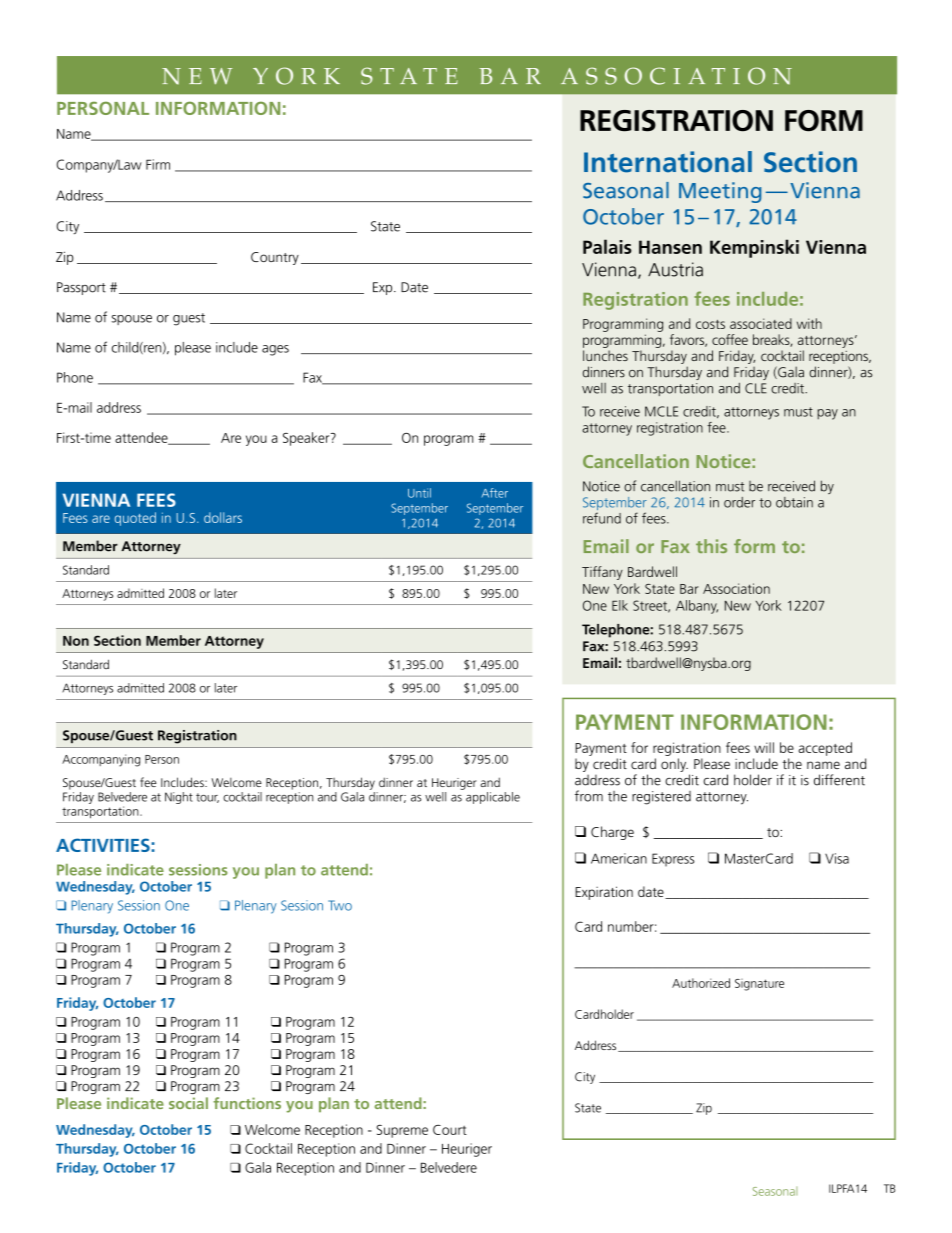  Describe the element at coordinates (495, 493) in the screenshot. I see `After` at that location.
